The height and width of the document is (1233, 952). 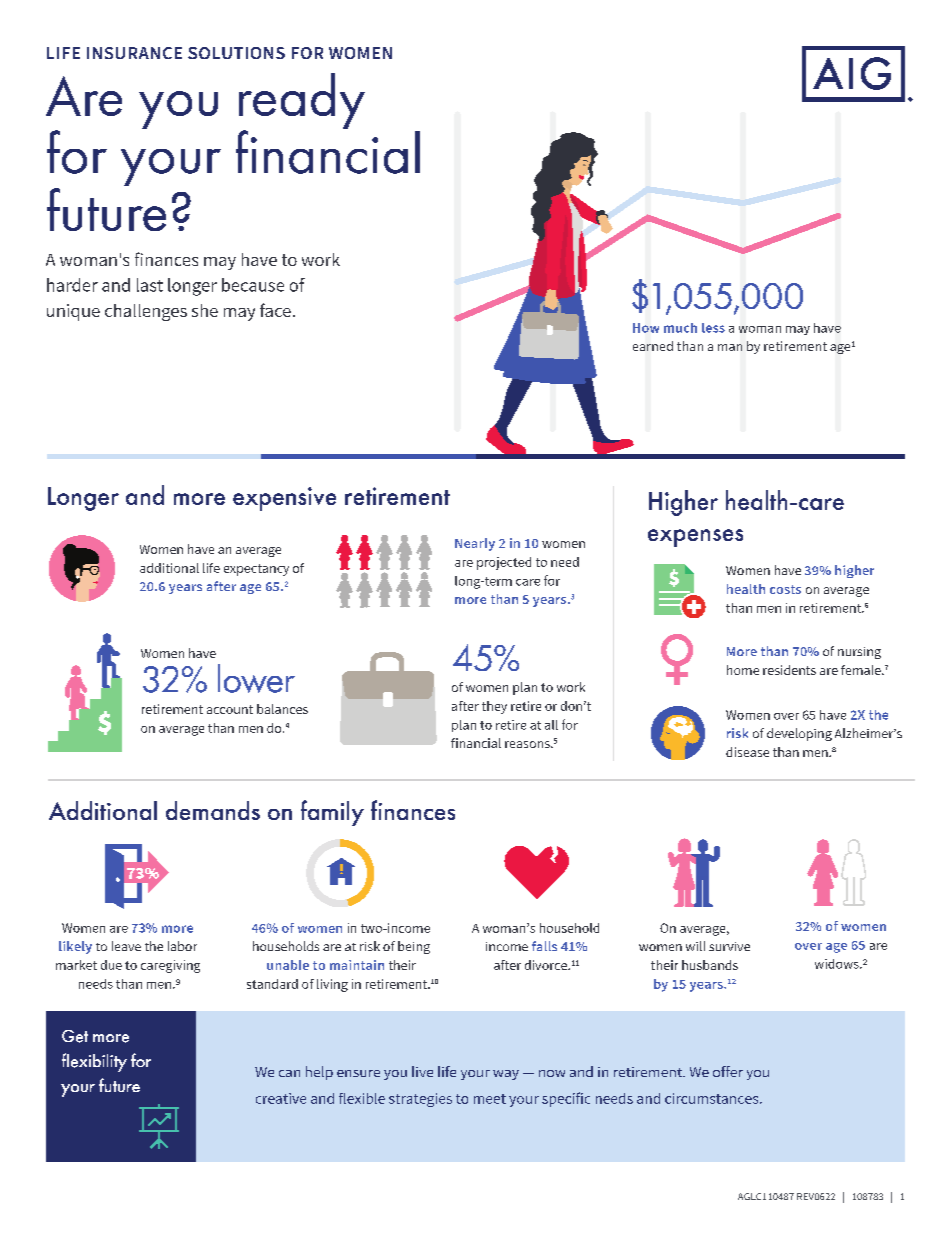 What do you see at coordinates (728, 1071) in the document?
I see `offer` at bounding box center [728, 1071].
